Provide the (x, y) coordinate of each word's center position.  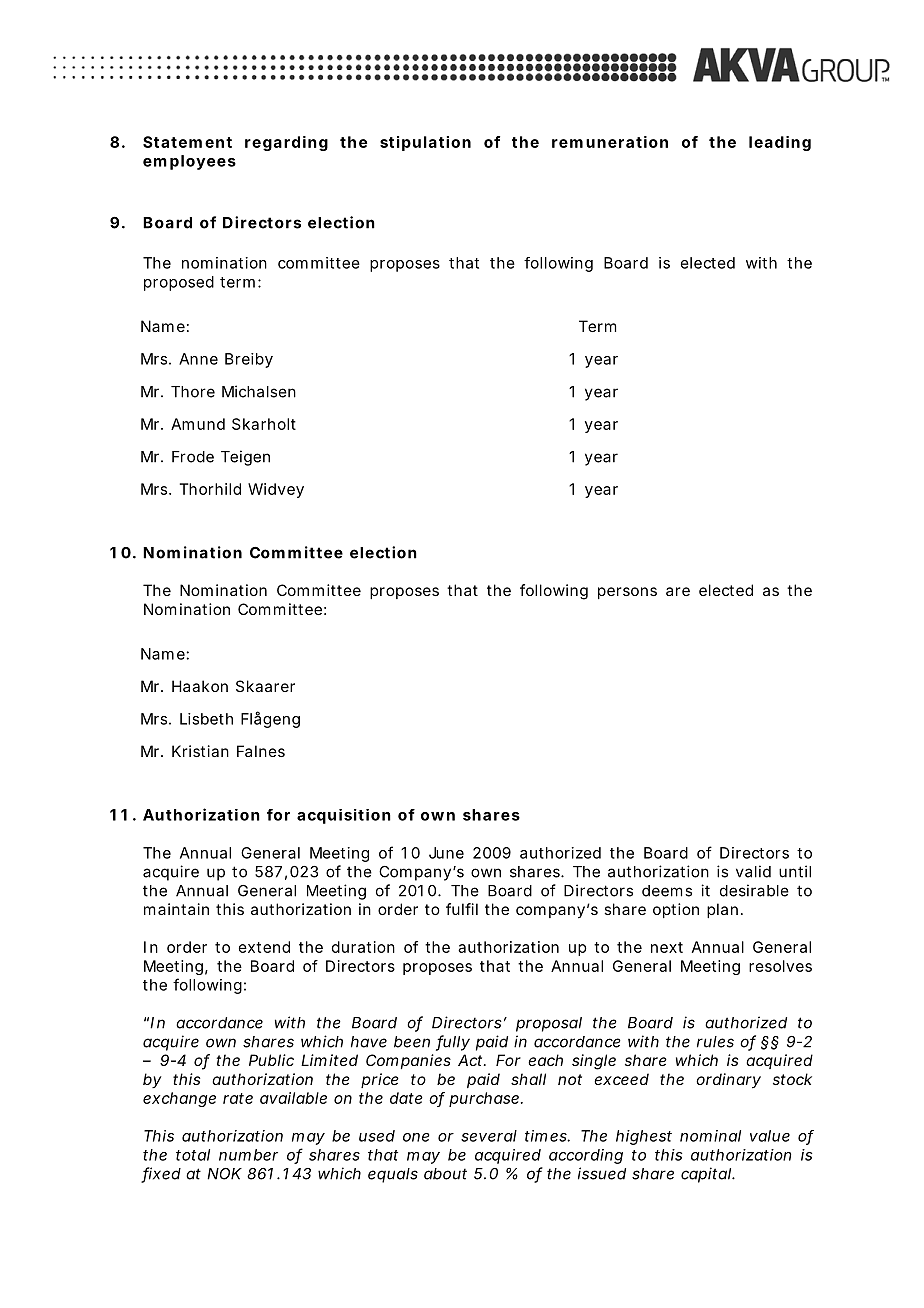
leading (780, 143)
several (489, 1136)
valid (753, 871)
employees (189, 162)
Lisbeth (206, 719)
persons (627, 593)
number (248, 1155)
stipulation (425, 143)
